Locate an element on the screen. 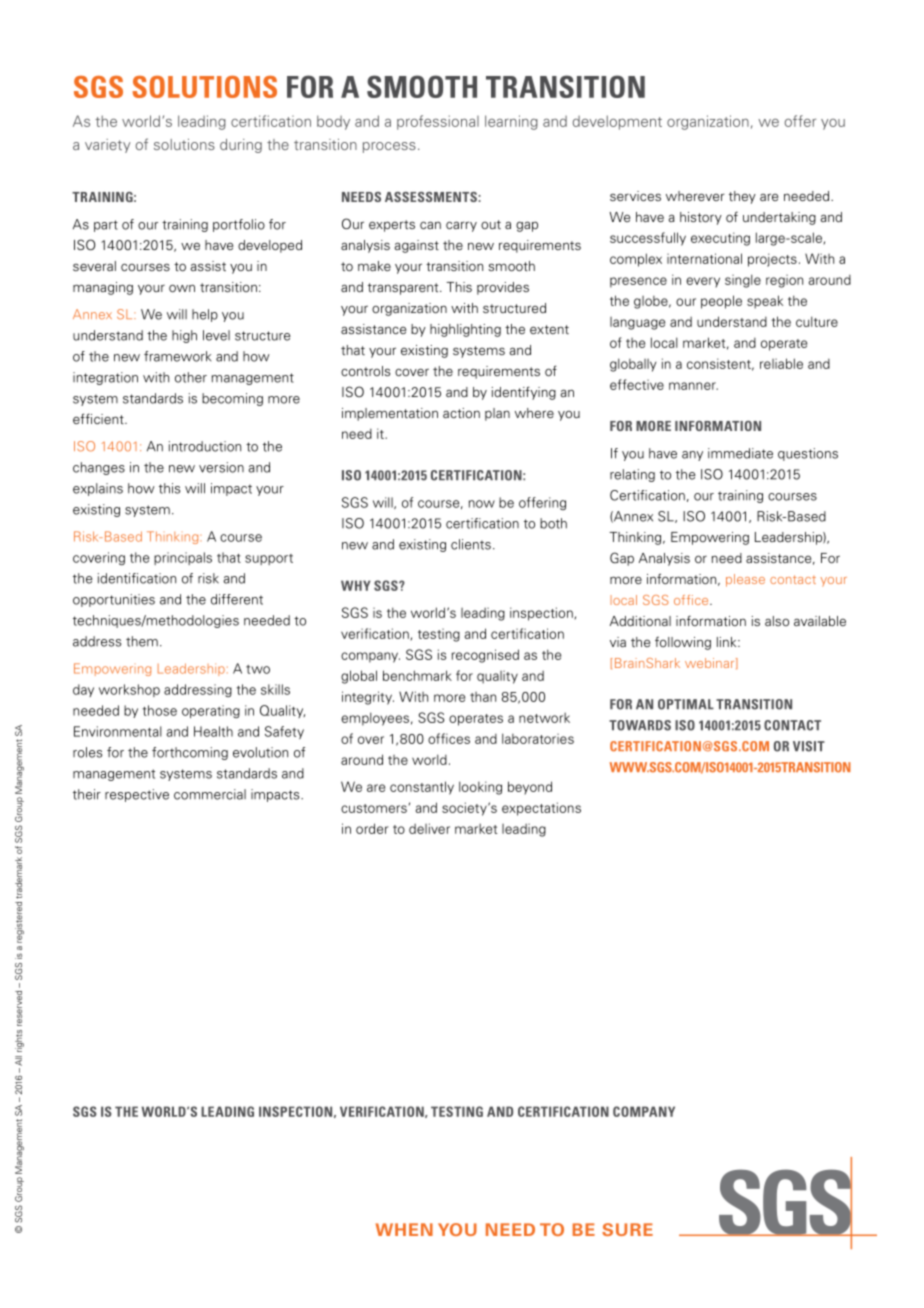 This screenshot has width=924, height=1308. variety is located at coordinates (107, 146).
